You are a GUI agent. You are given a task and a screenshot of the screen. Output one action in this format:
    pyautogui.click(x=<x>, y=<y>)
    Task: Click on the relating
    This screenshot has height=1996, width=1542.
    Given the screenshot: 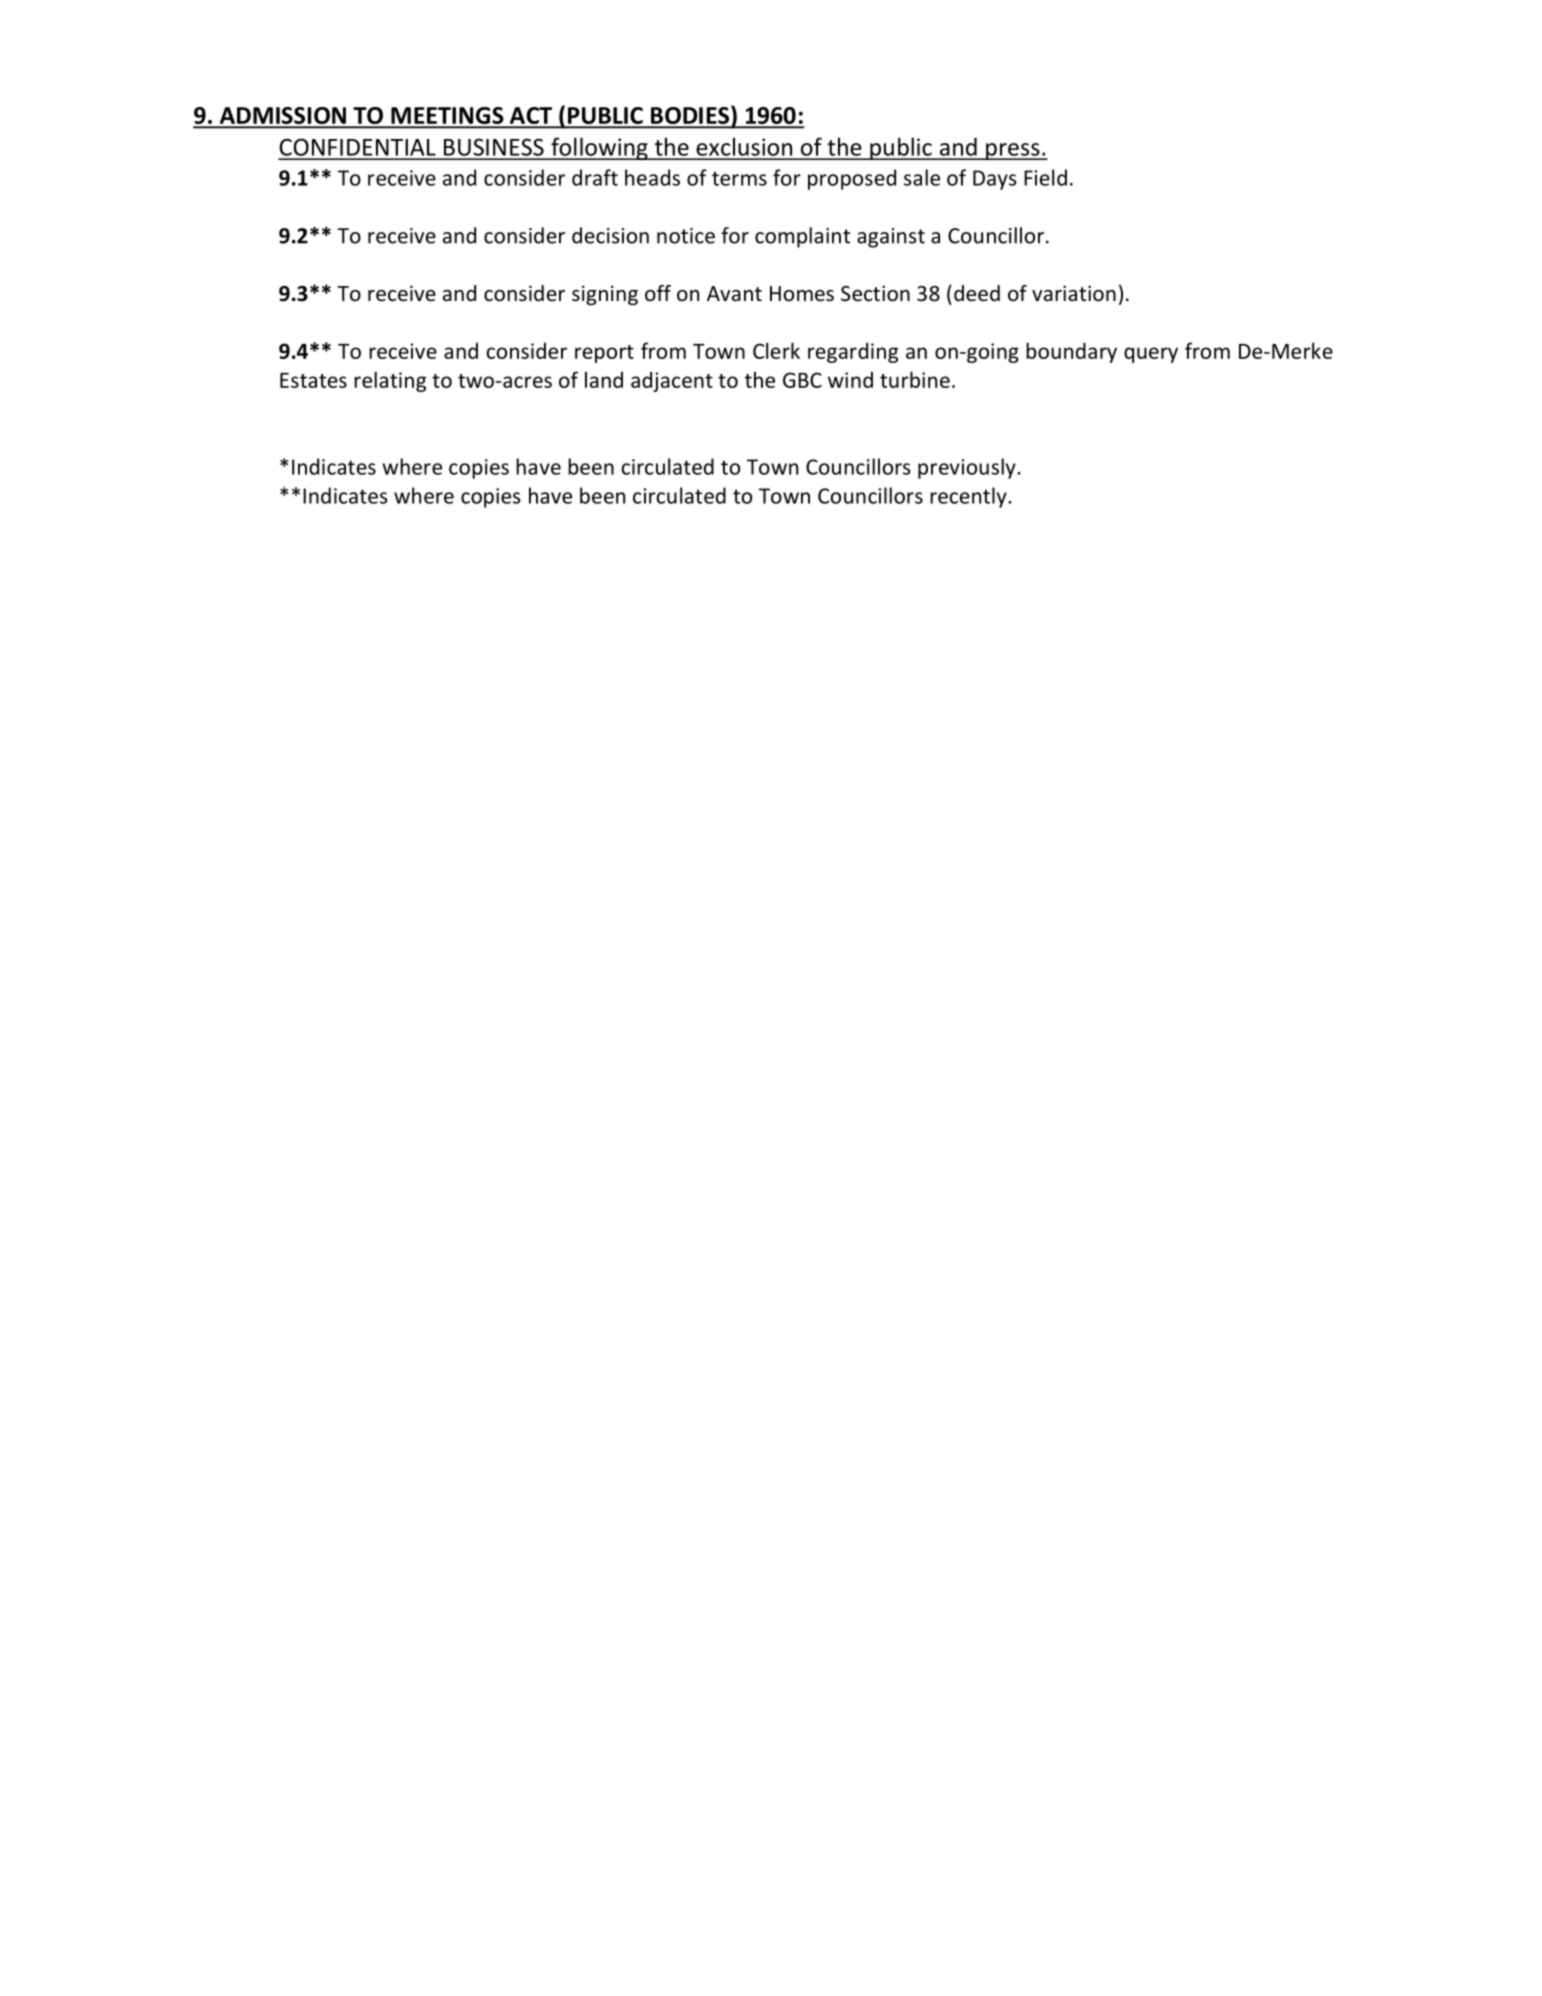 What is the action you would take?
    pyautogui.click(x=390, y=381)
